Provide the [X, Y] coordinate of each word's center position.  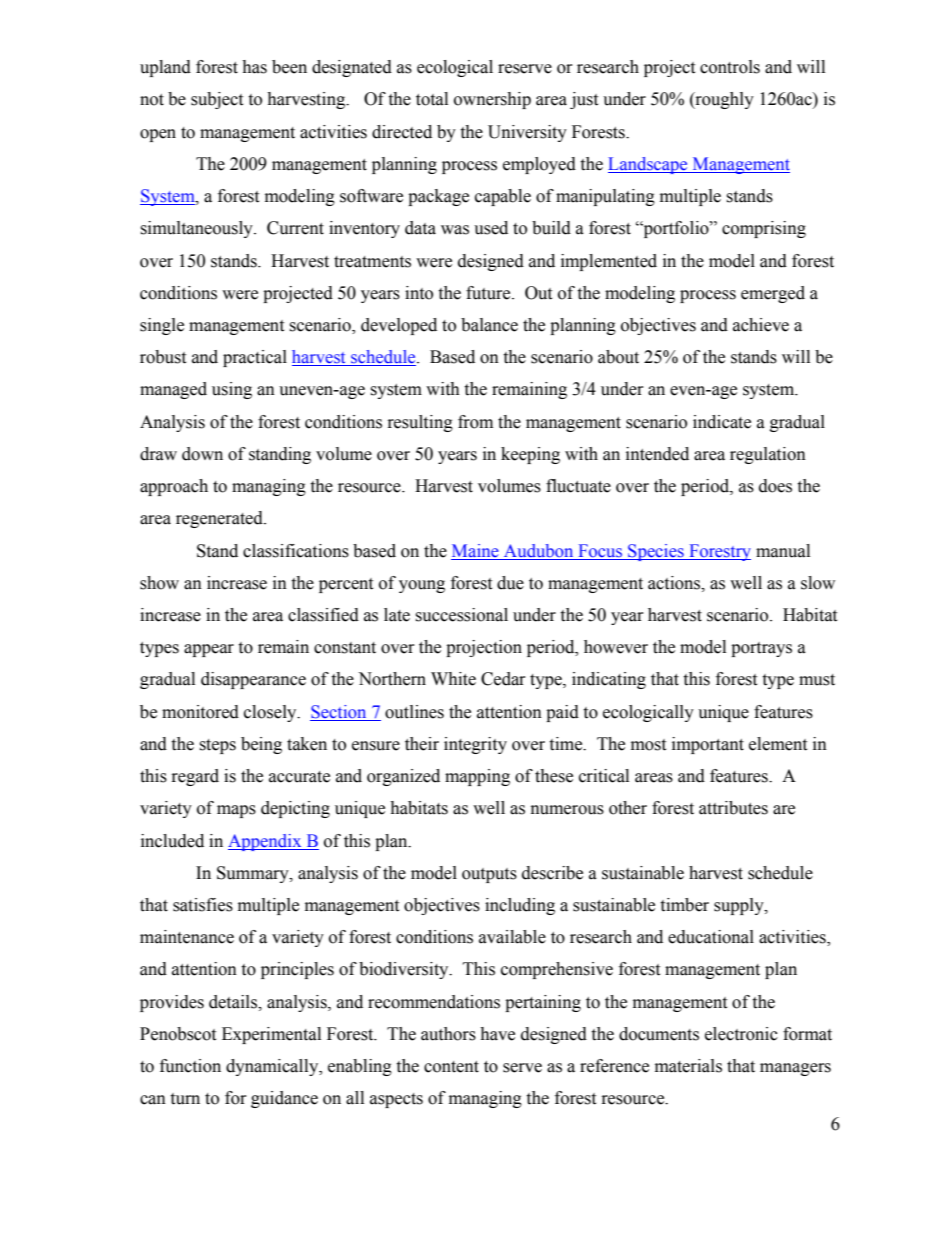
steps [217, 746]
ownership [492, 100]
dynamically [273, 1067]
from [475, 422]
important [708, 745]
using [232, 390]
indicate [722, 422]
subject [217, 100]
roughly [723, 100]
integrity [475, 745]
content [451, 1067]
